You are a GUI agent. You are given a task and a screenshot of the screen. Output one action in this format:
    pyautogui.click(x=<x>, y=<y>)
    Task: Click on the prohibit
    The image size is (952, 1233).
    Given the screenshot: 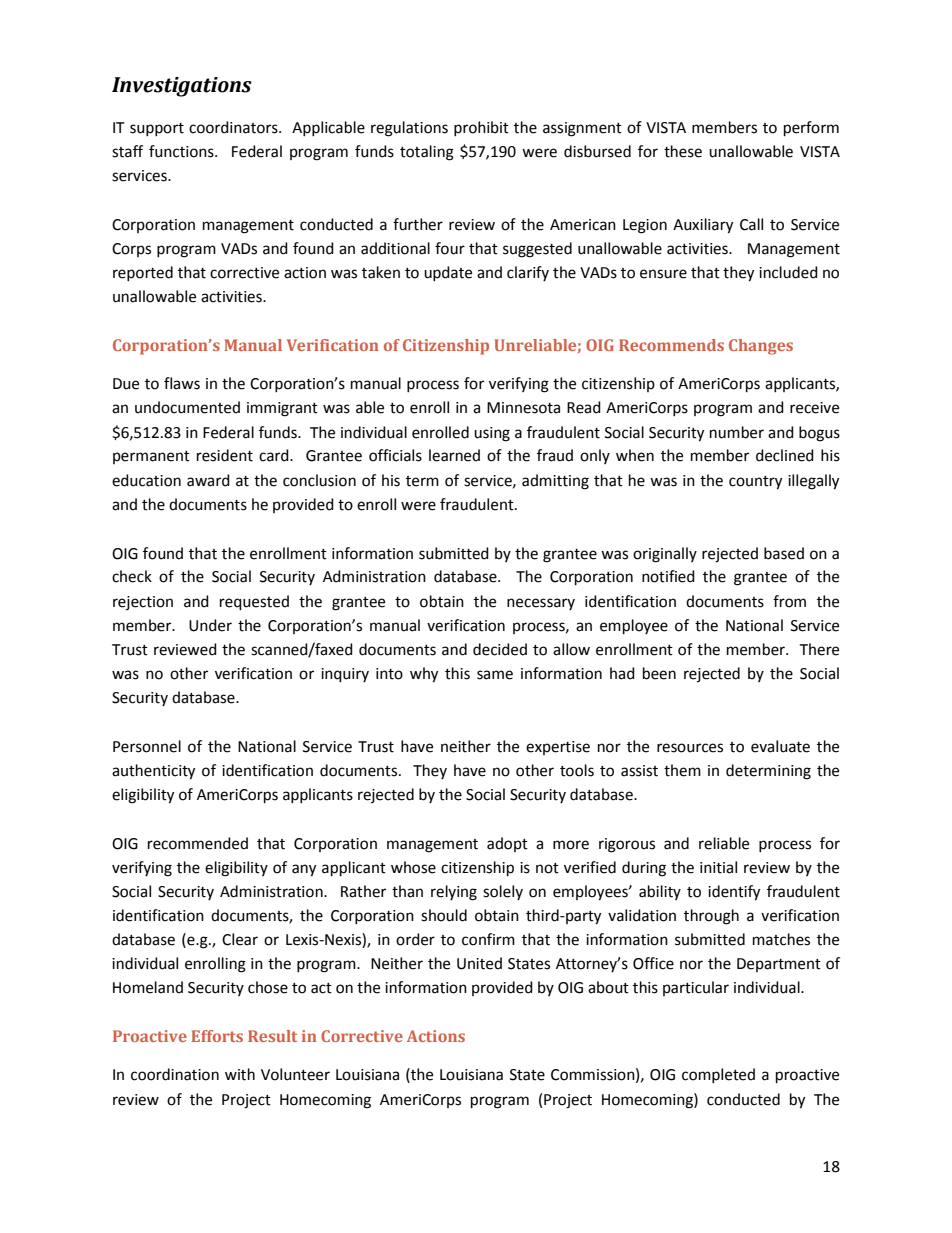 What is the action you would take?
    pyautogui.click(x=481, y=128)
